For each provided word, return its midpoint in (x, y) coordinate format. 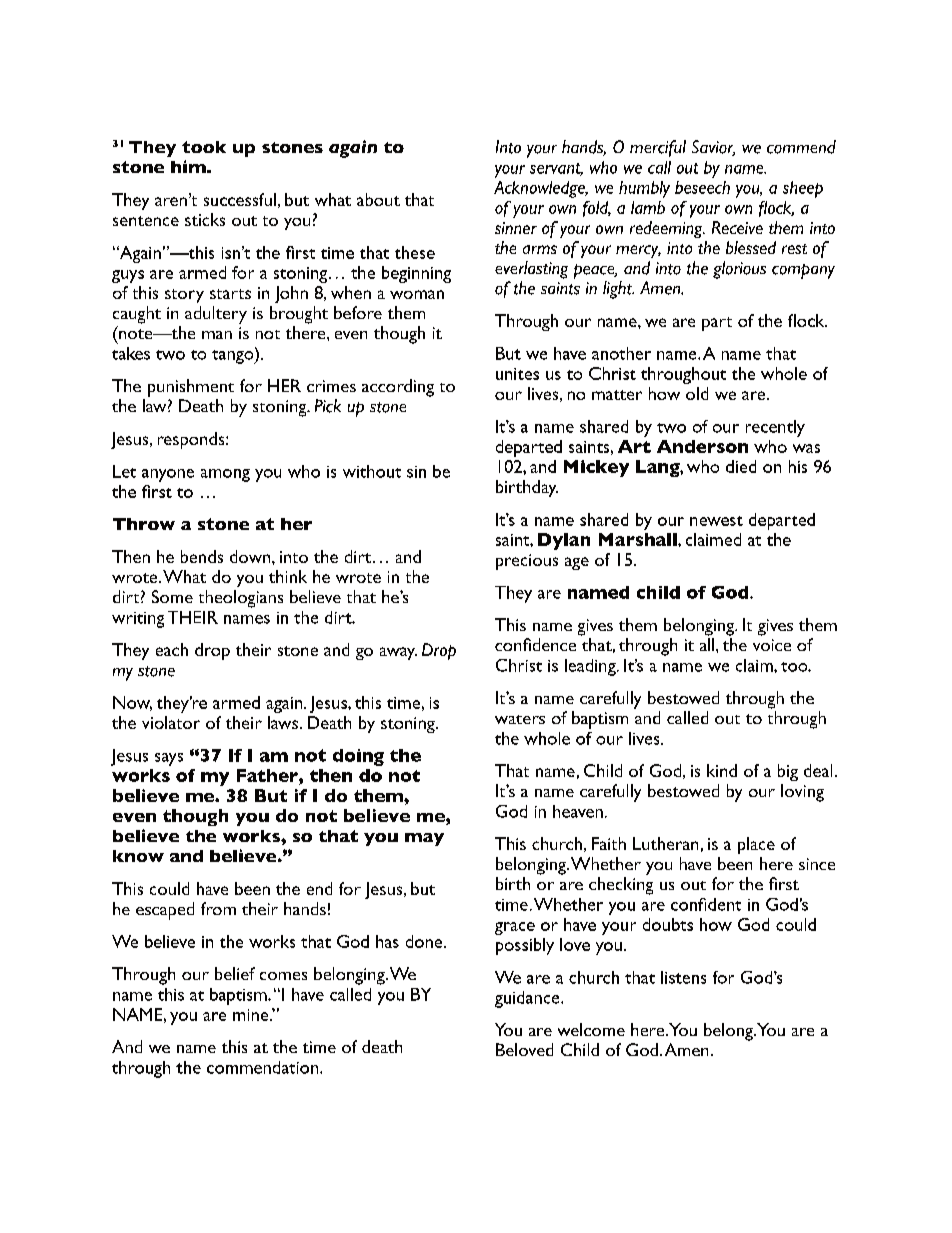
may (424, 839)
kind (722, 770)
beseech (702, 187)
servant (556, 169)
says (169, 759)
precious (527, 562)
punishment (191, 388)
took (204, 147)
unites (517, 374)
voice (772, 645)
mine (252, 1015)
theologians (241, 599)
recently (775, 428)
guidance (528, 999)
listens (683, 977)
